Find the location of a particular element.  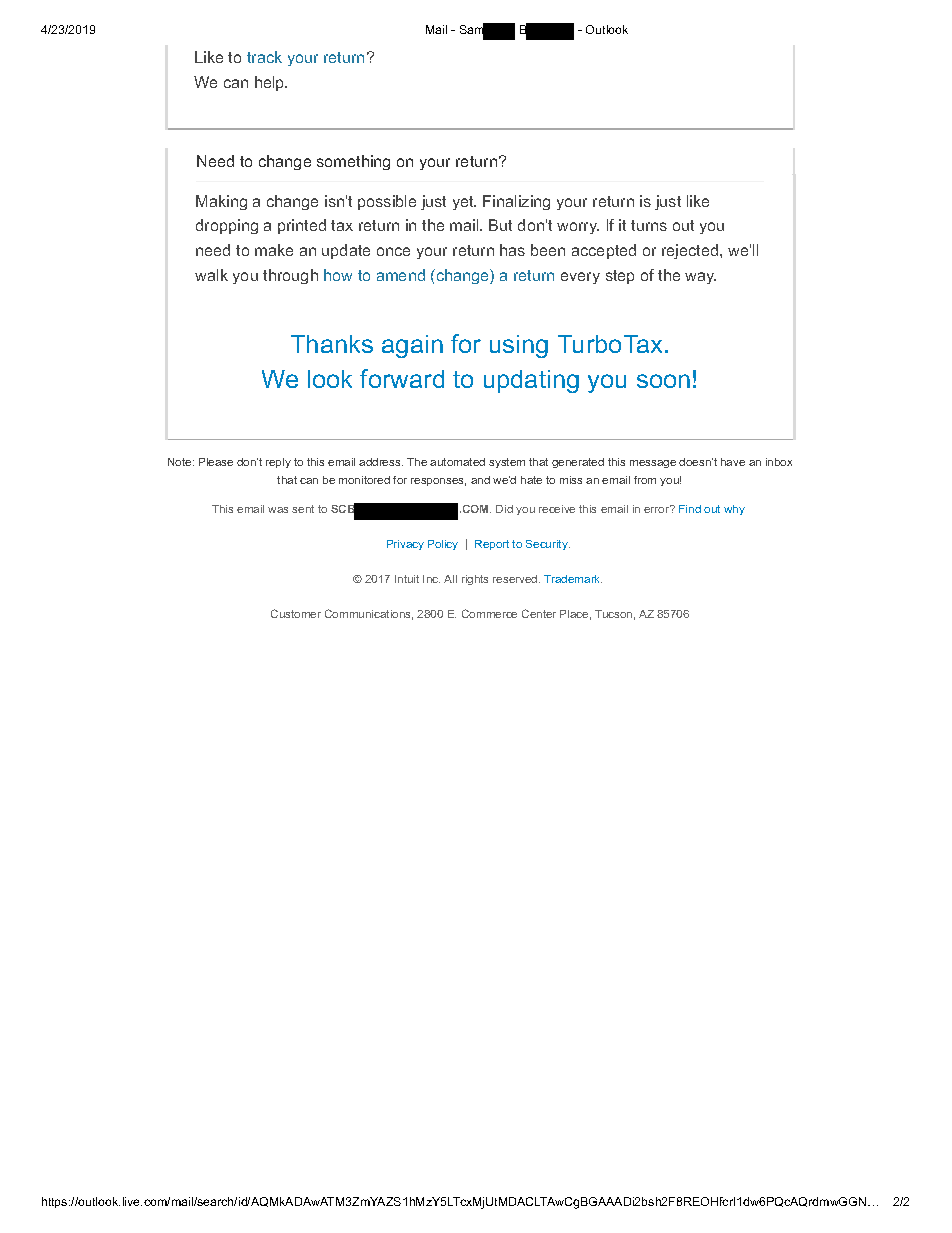

rejected is located at coordinates (691, 251).
